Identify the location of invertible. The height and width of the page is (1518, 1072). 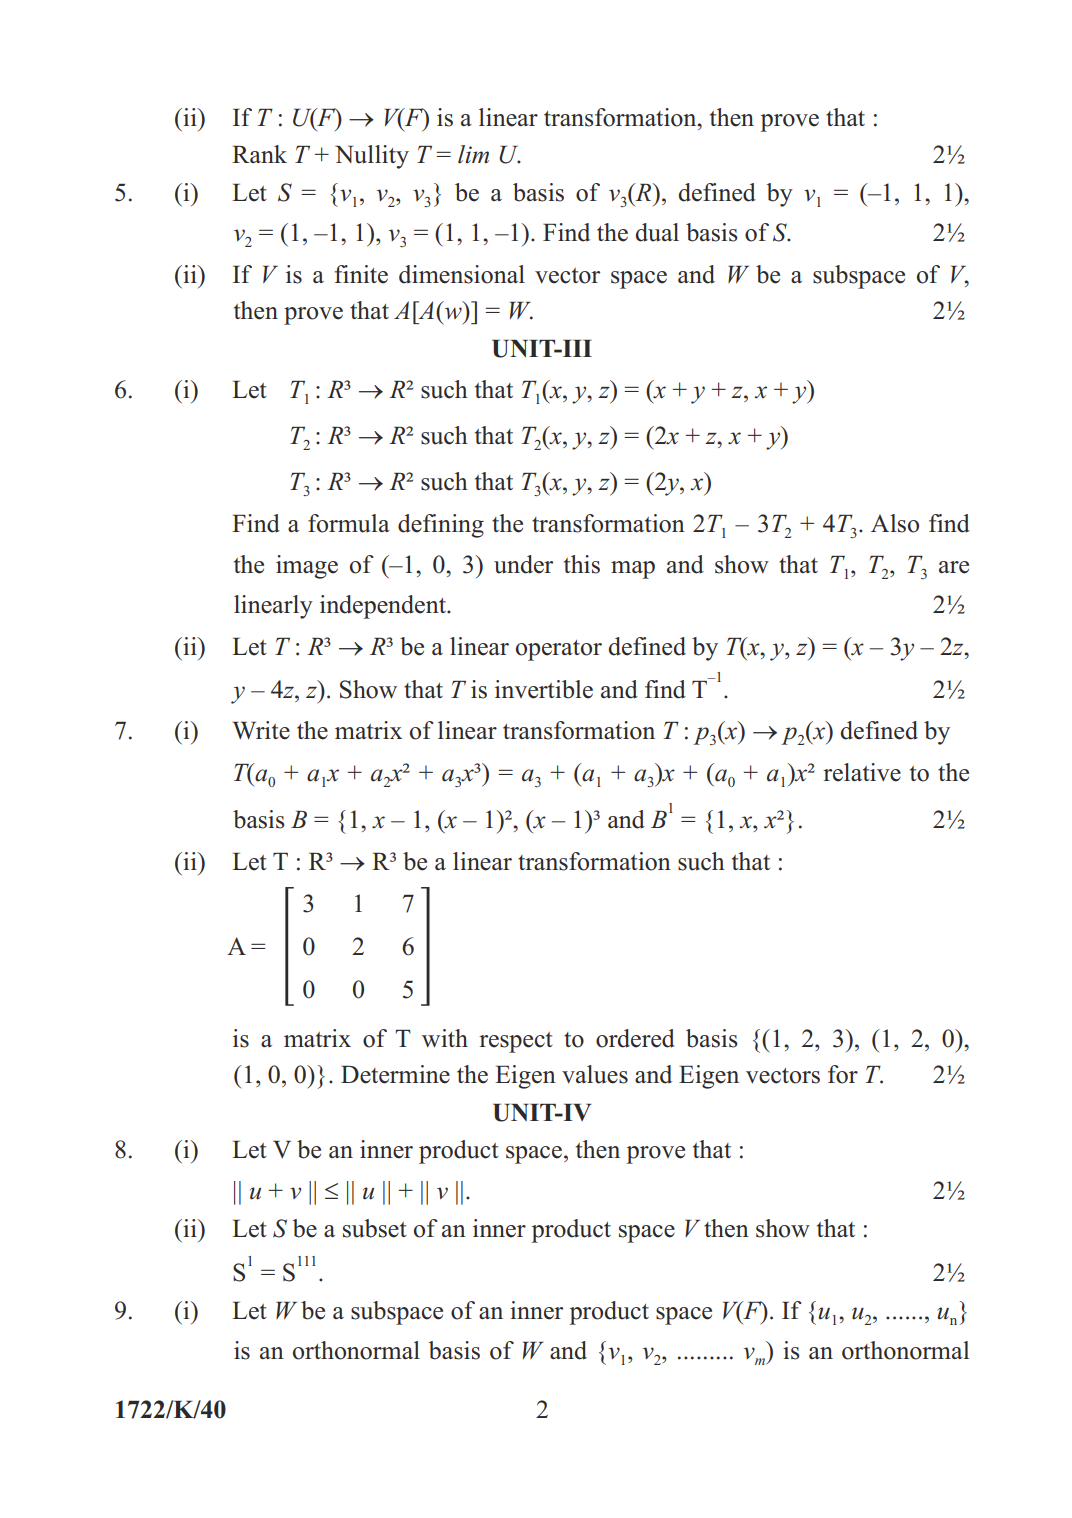
(544, 689).
